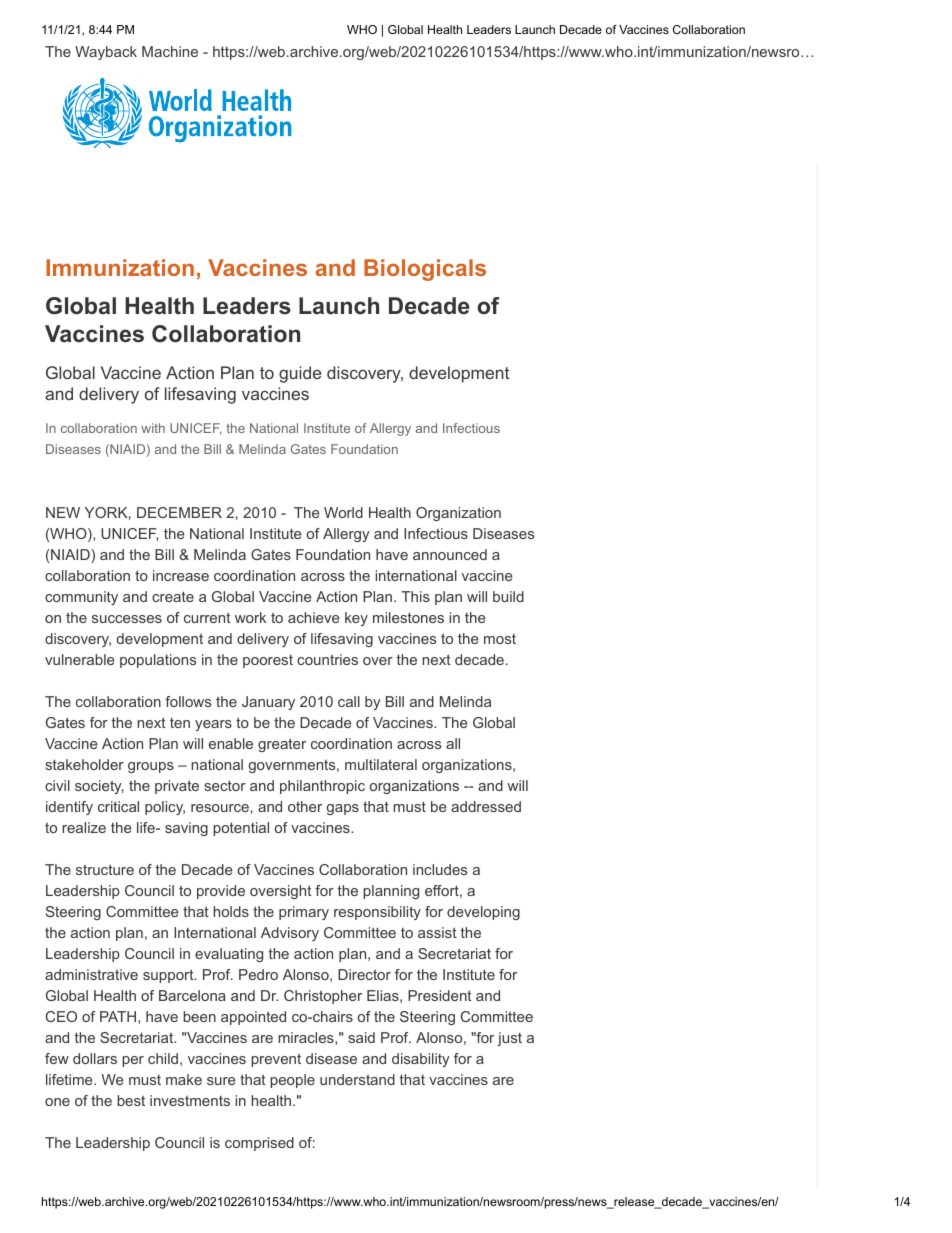 The image size is (952, 1233). Describe the element at coordinates (292, 1081) in the screenshot. I see `people` at that location.
